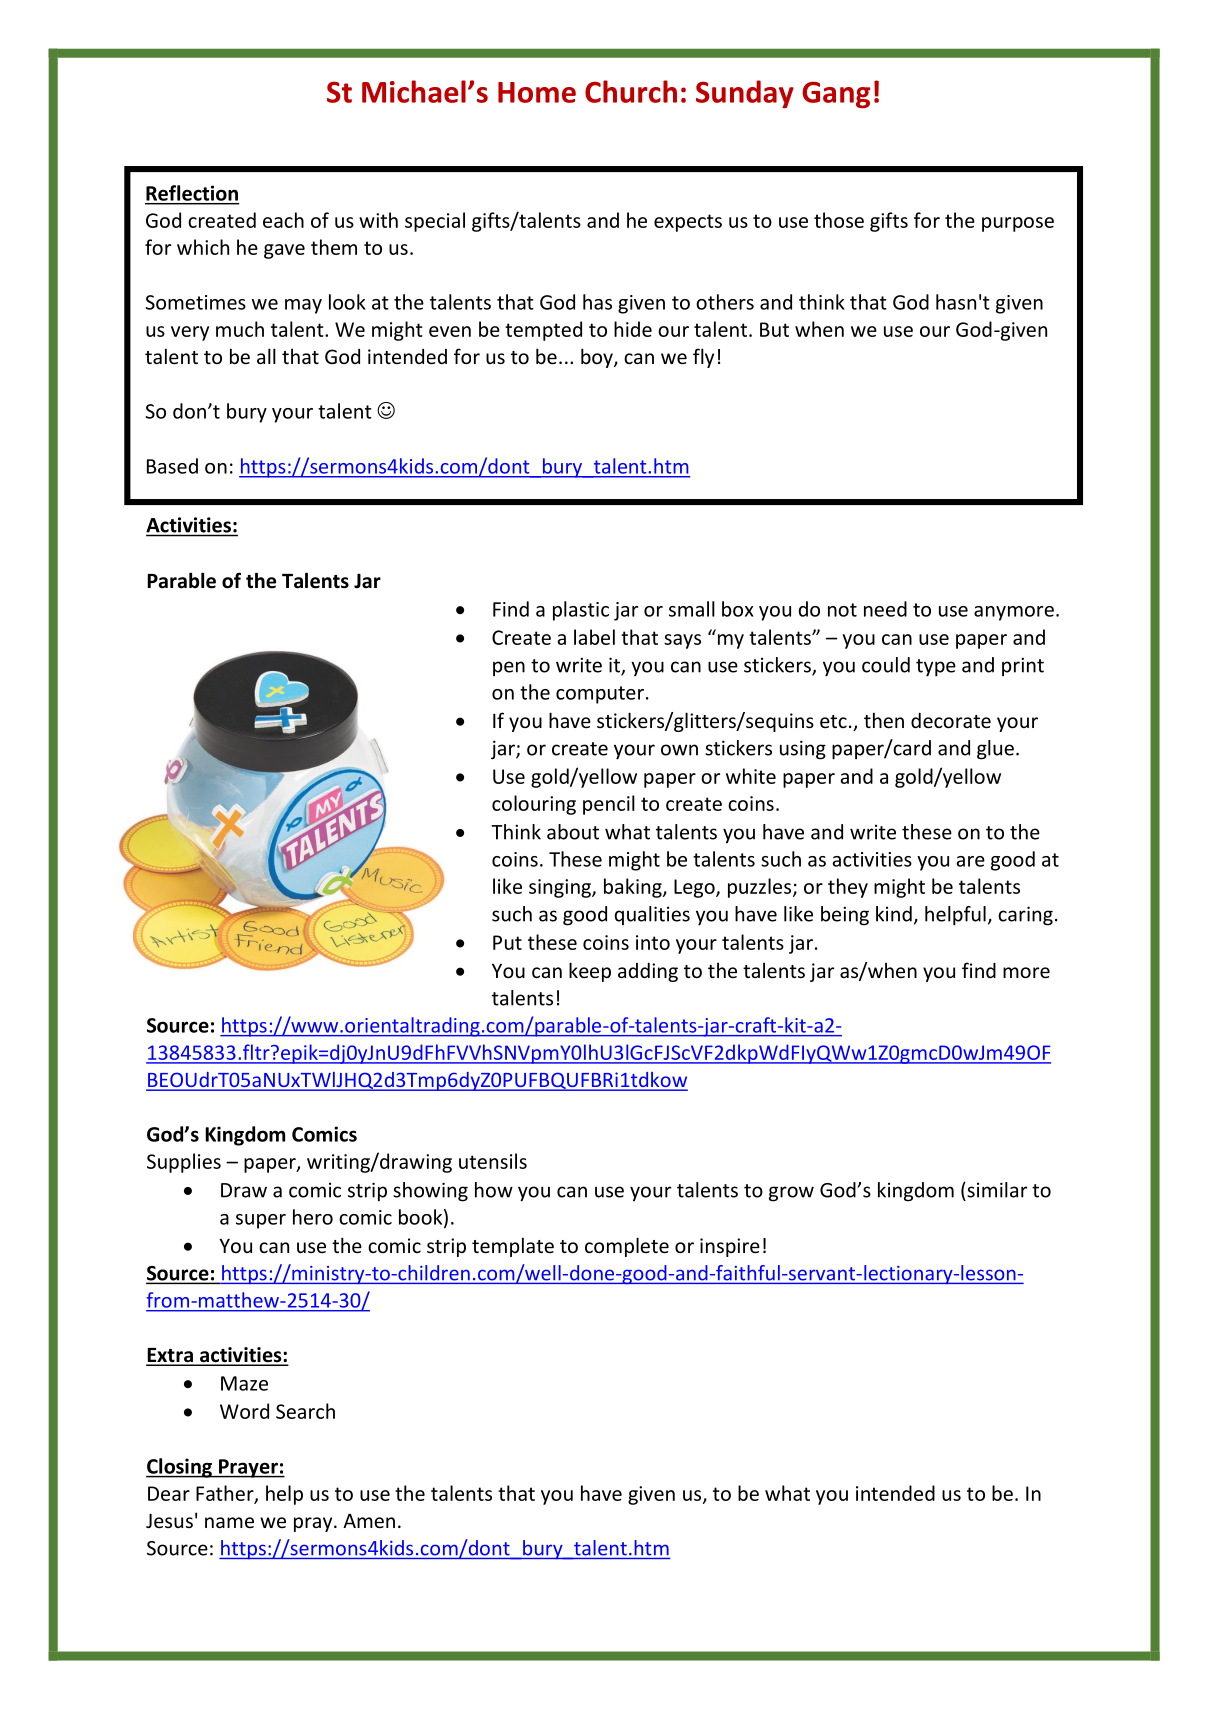 The width and height of the screenshot is (1208, 1709). What do you see at coordinates (598, 358) in the screenshot?
I see `boy` at bounding box center [598, 358].
